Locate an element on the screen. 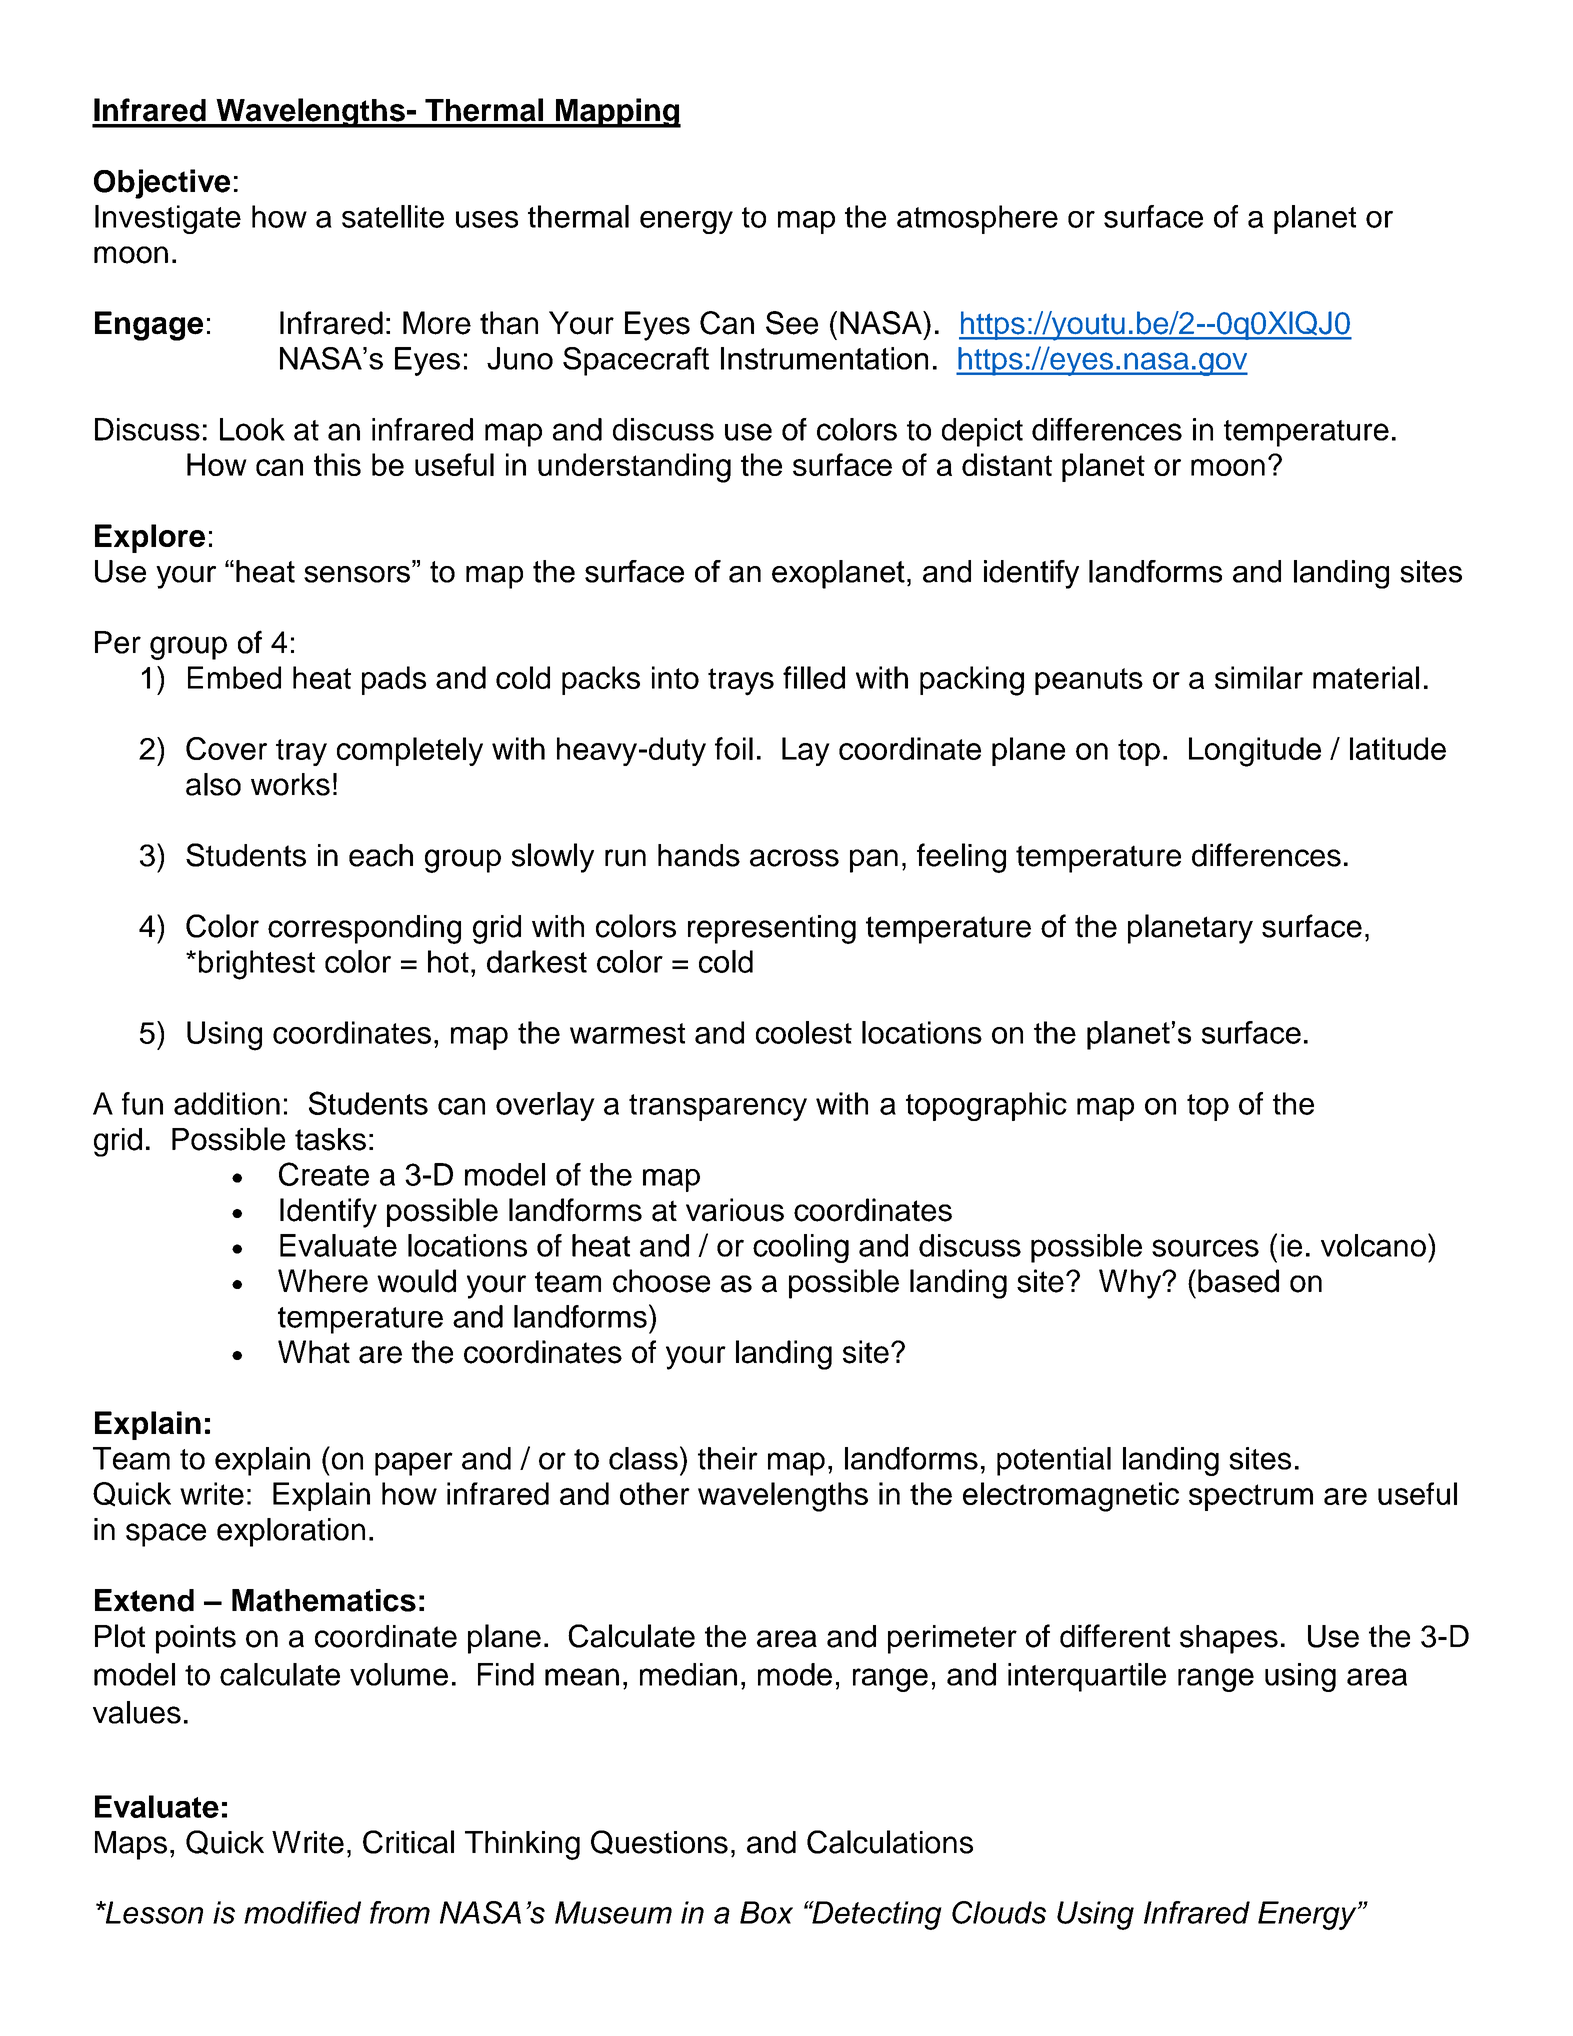  similar is located at coordinates (1259, 677).
